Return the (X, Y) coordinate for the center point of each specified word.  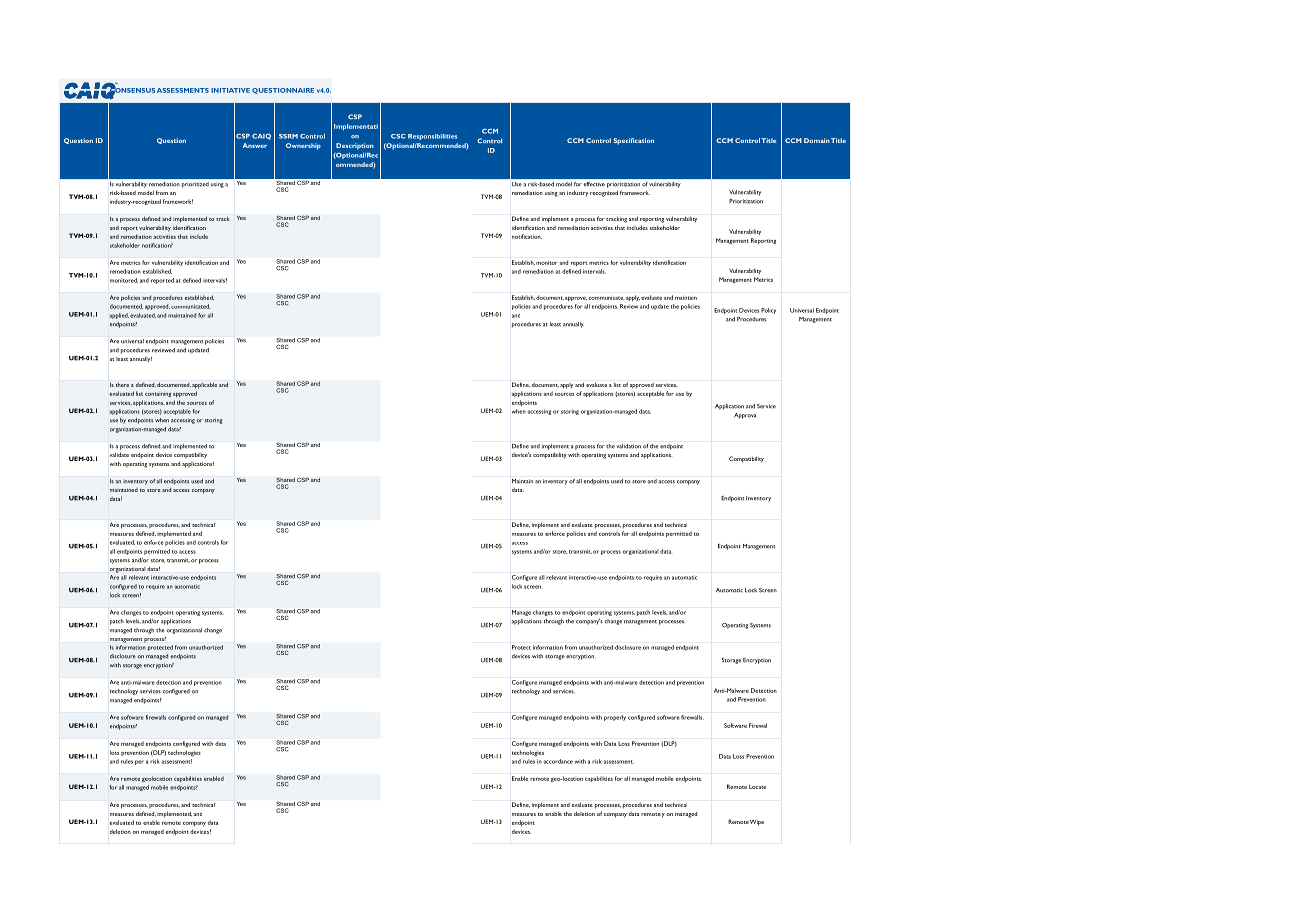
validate (119, 454)
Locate (757, 786)
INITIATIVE (230, 90)
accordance (558, 761)
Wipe (757, 823)
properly (615, 718)
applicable (204, 385)
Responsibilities (432, 137)
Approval (745, 416)
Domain (817, 140)
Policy (768, 311)
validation (628, 446)
